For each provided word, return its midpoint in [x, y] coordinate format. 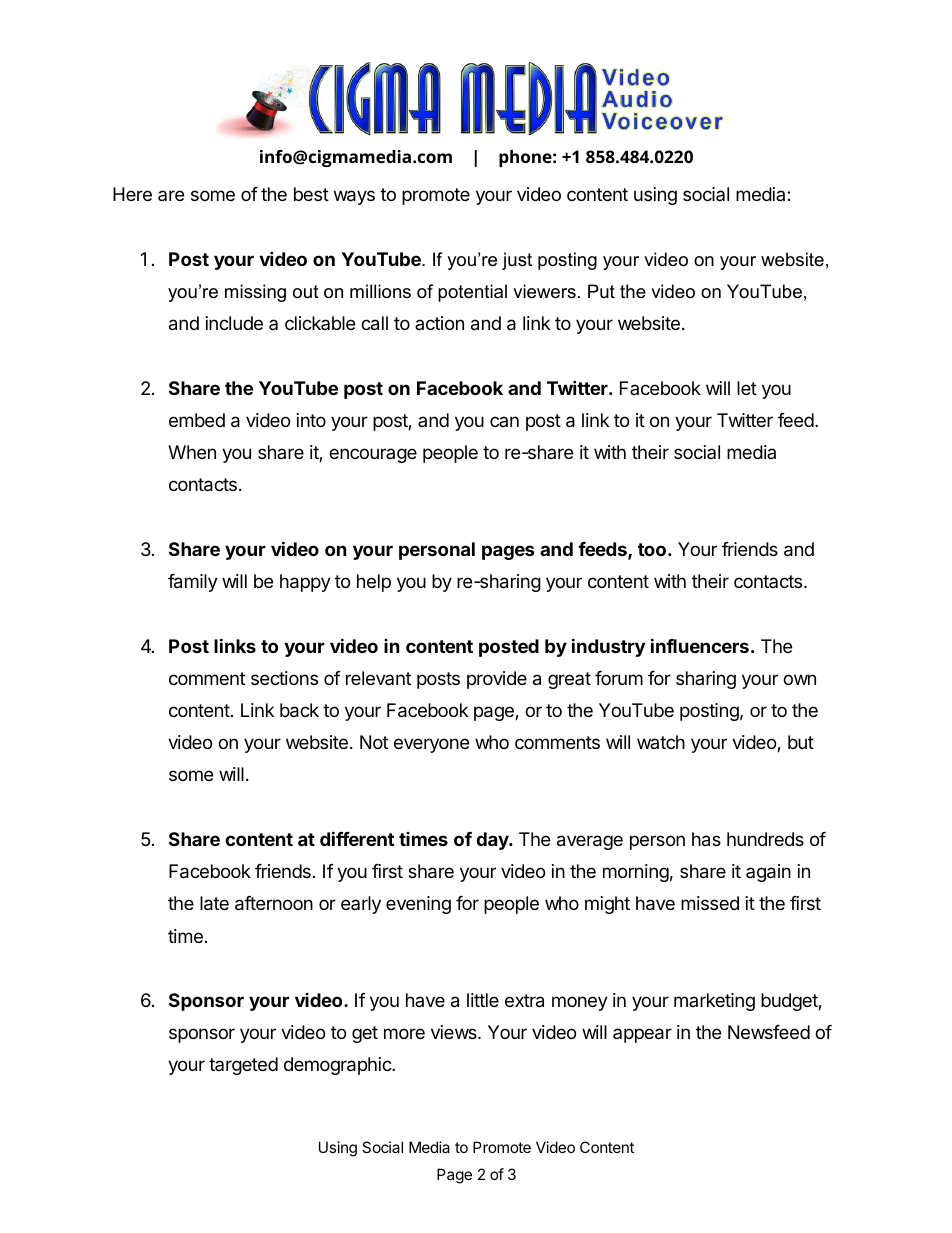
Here [132, 194]
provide [497, 680]
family [193, 583]
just [517, 261]
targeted [243, 1066]
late [214, 903]
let [747, 388]
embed [197, 420]
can [504, 421]
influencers [700, 645]
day [493, 841]
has [706, 839]
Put [601, 291]
